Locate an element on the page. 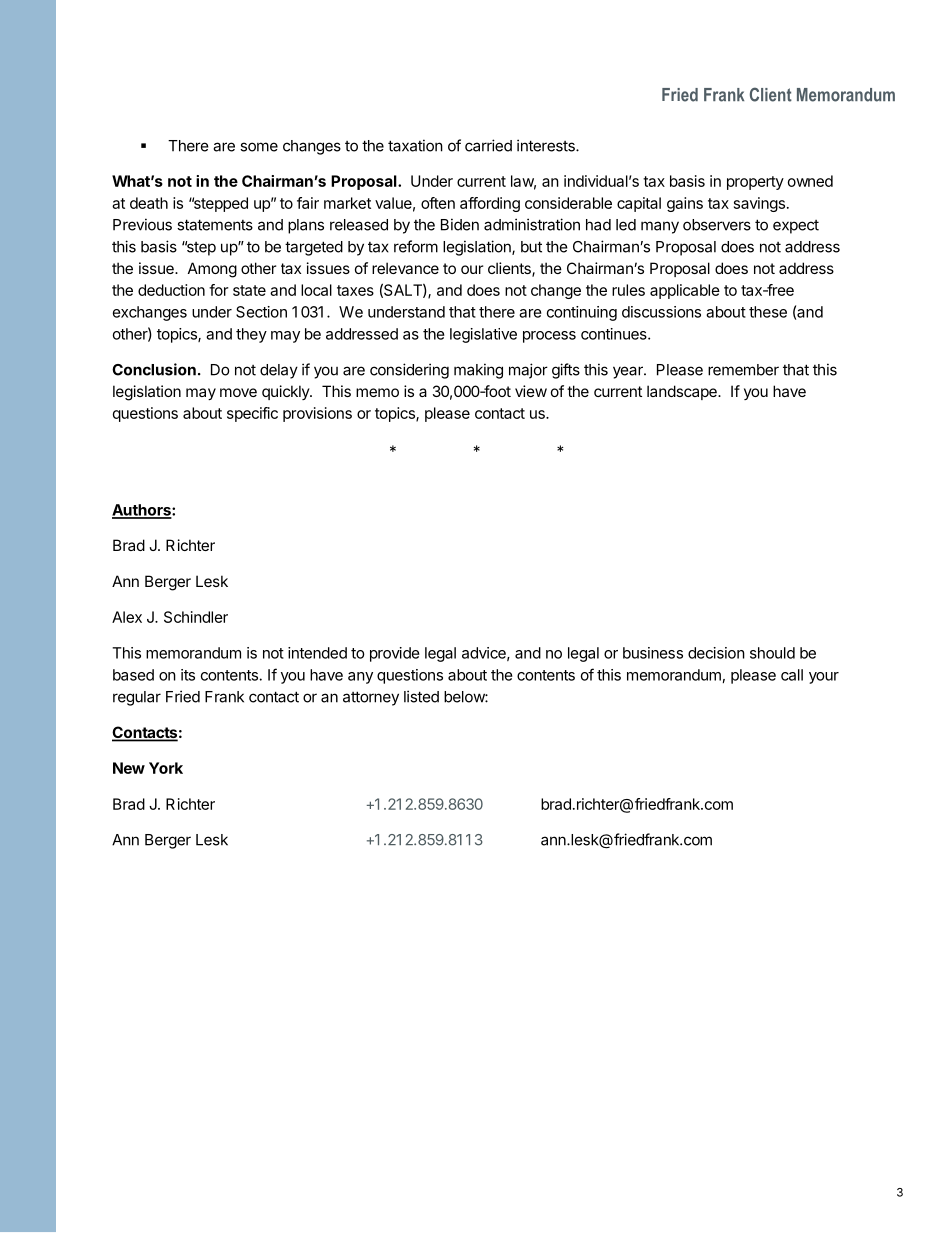  carried is located at coordinates (488, 145).
